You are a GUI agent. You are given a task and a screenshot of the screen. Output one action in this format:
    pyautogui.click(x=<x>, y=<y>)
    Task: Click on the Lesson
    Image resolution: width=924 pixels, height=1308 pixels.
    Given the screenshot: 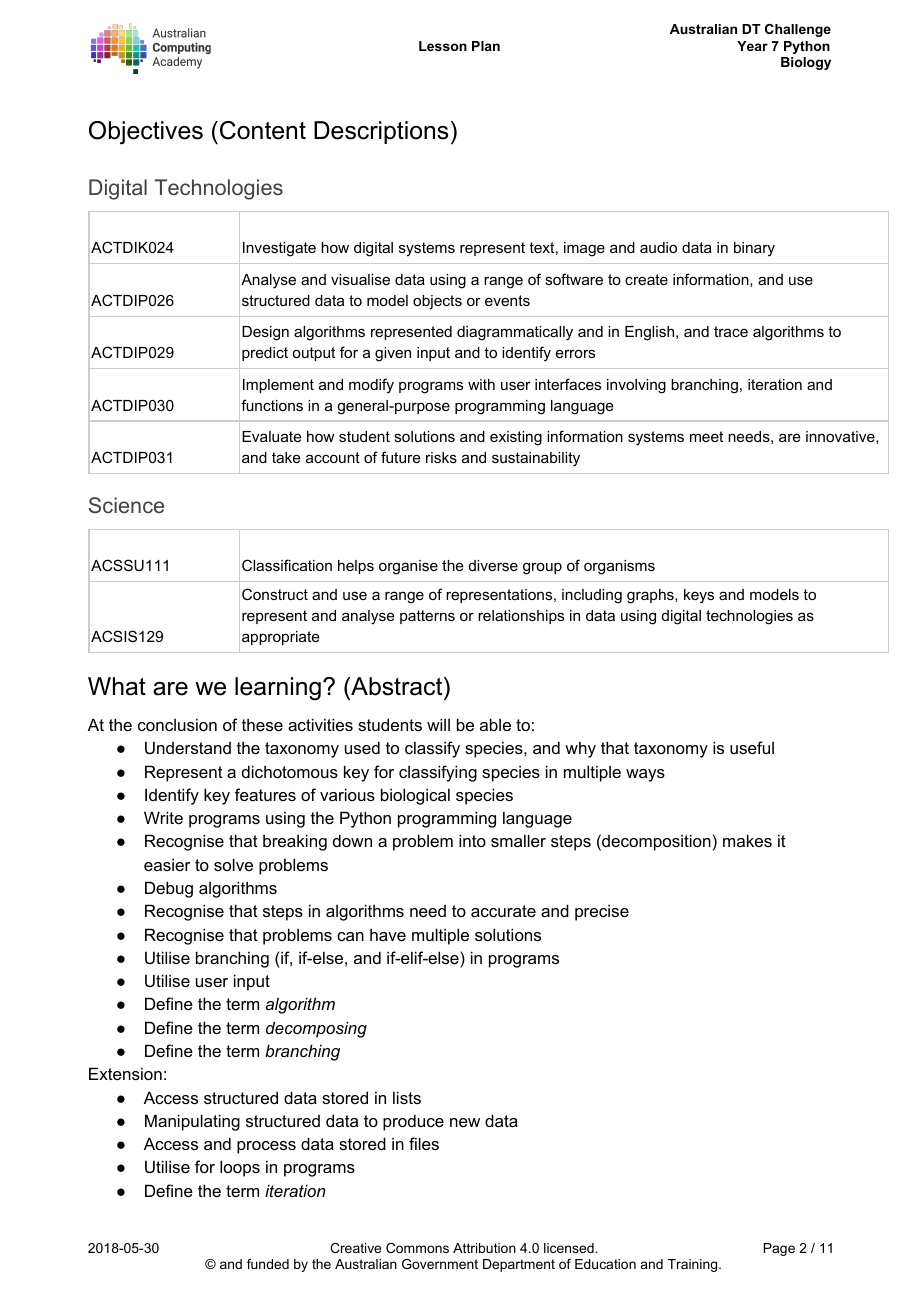 What is the action you would take?
    pyautogui.click(x=443, y=46)
